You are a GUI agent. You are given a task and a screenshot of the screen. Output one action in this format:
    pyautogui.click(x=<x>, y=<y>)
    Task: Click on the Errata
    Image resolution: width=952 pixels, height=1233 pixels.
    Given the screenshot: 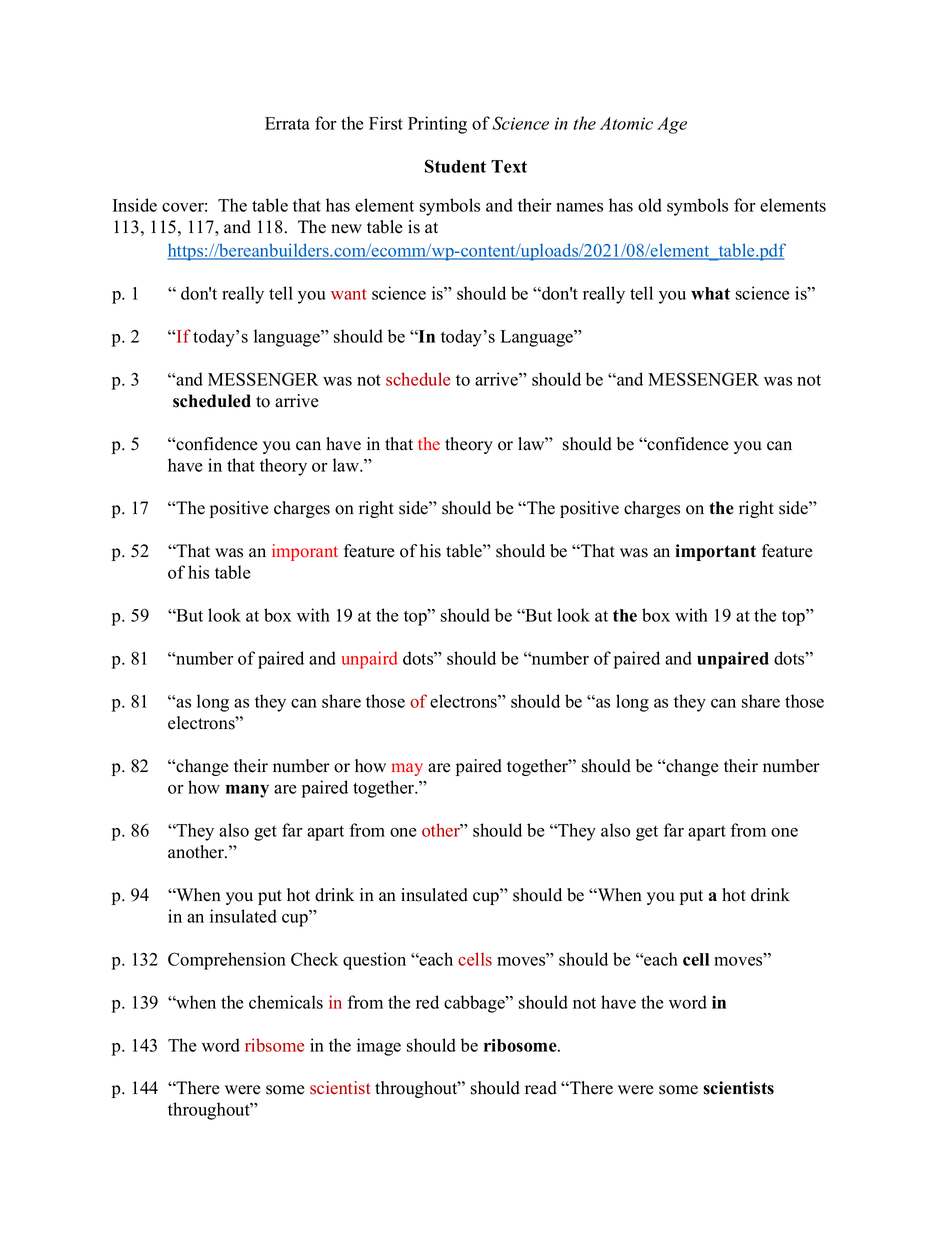 What is the action you would take?
    pyautogui.click(x=287, y=123)
